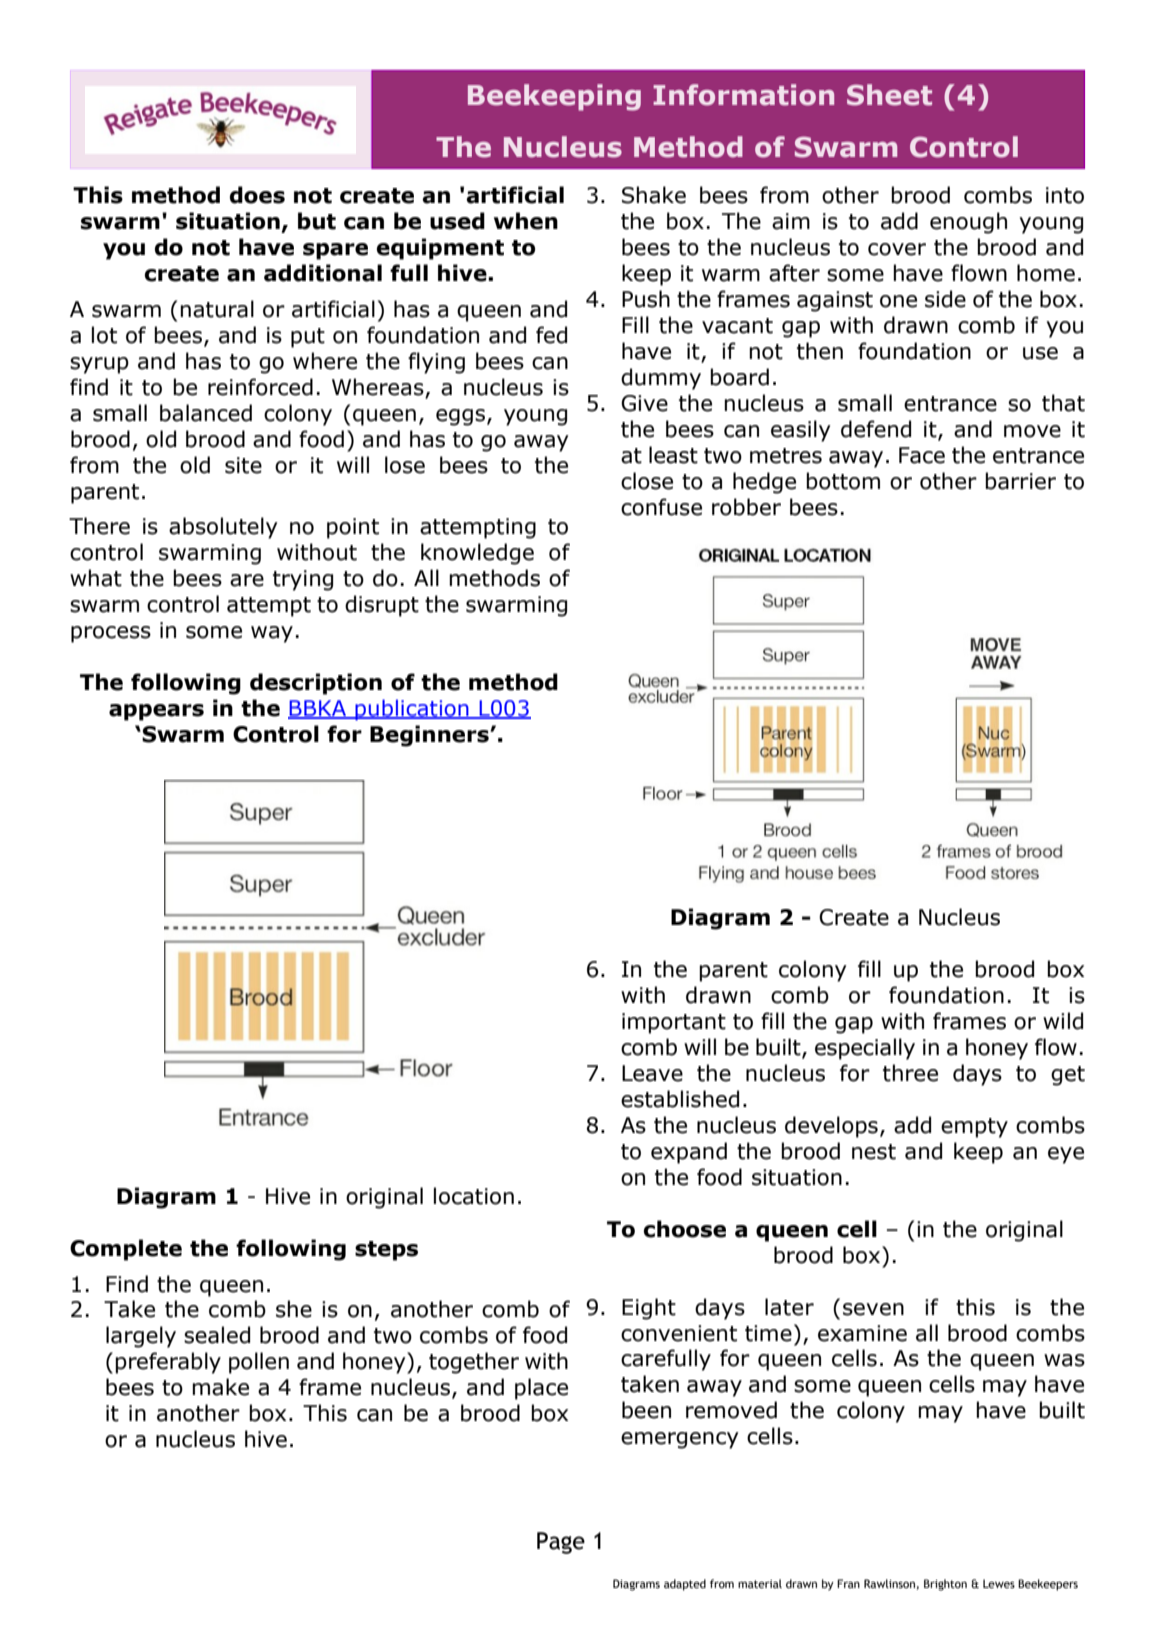 This document has width=1155, height=1633. I want to click on important, so click(674, 1023).
